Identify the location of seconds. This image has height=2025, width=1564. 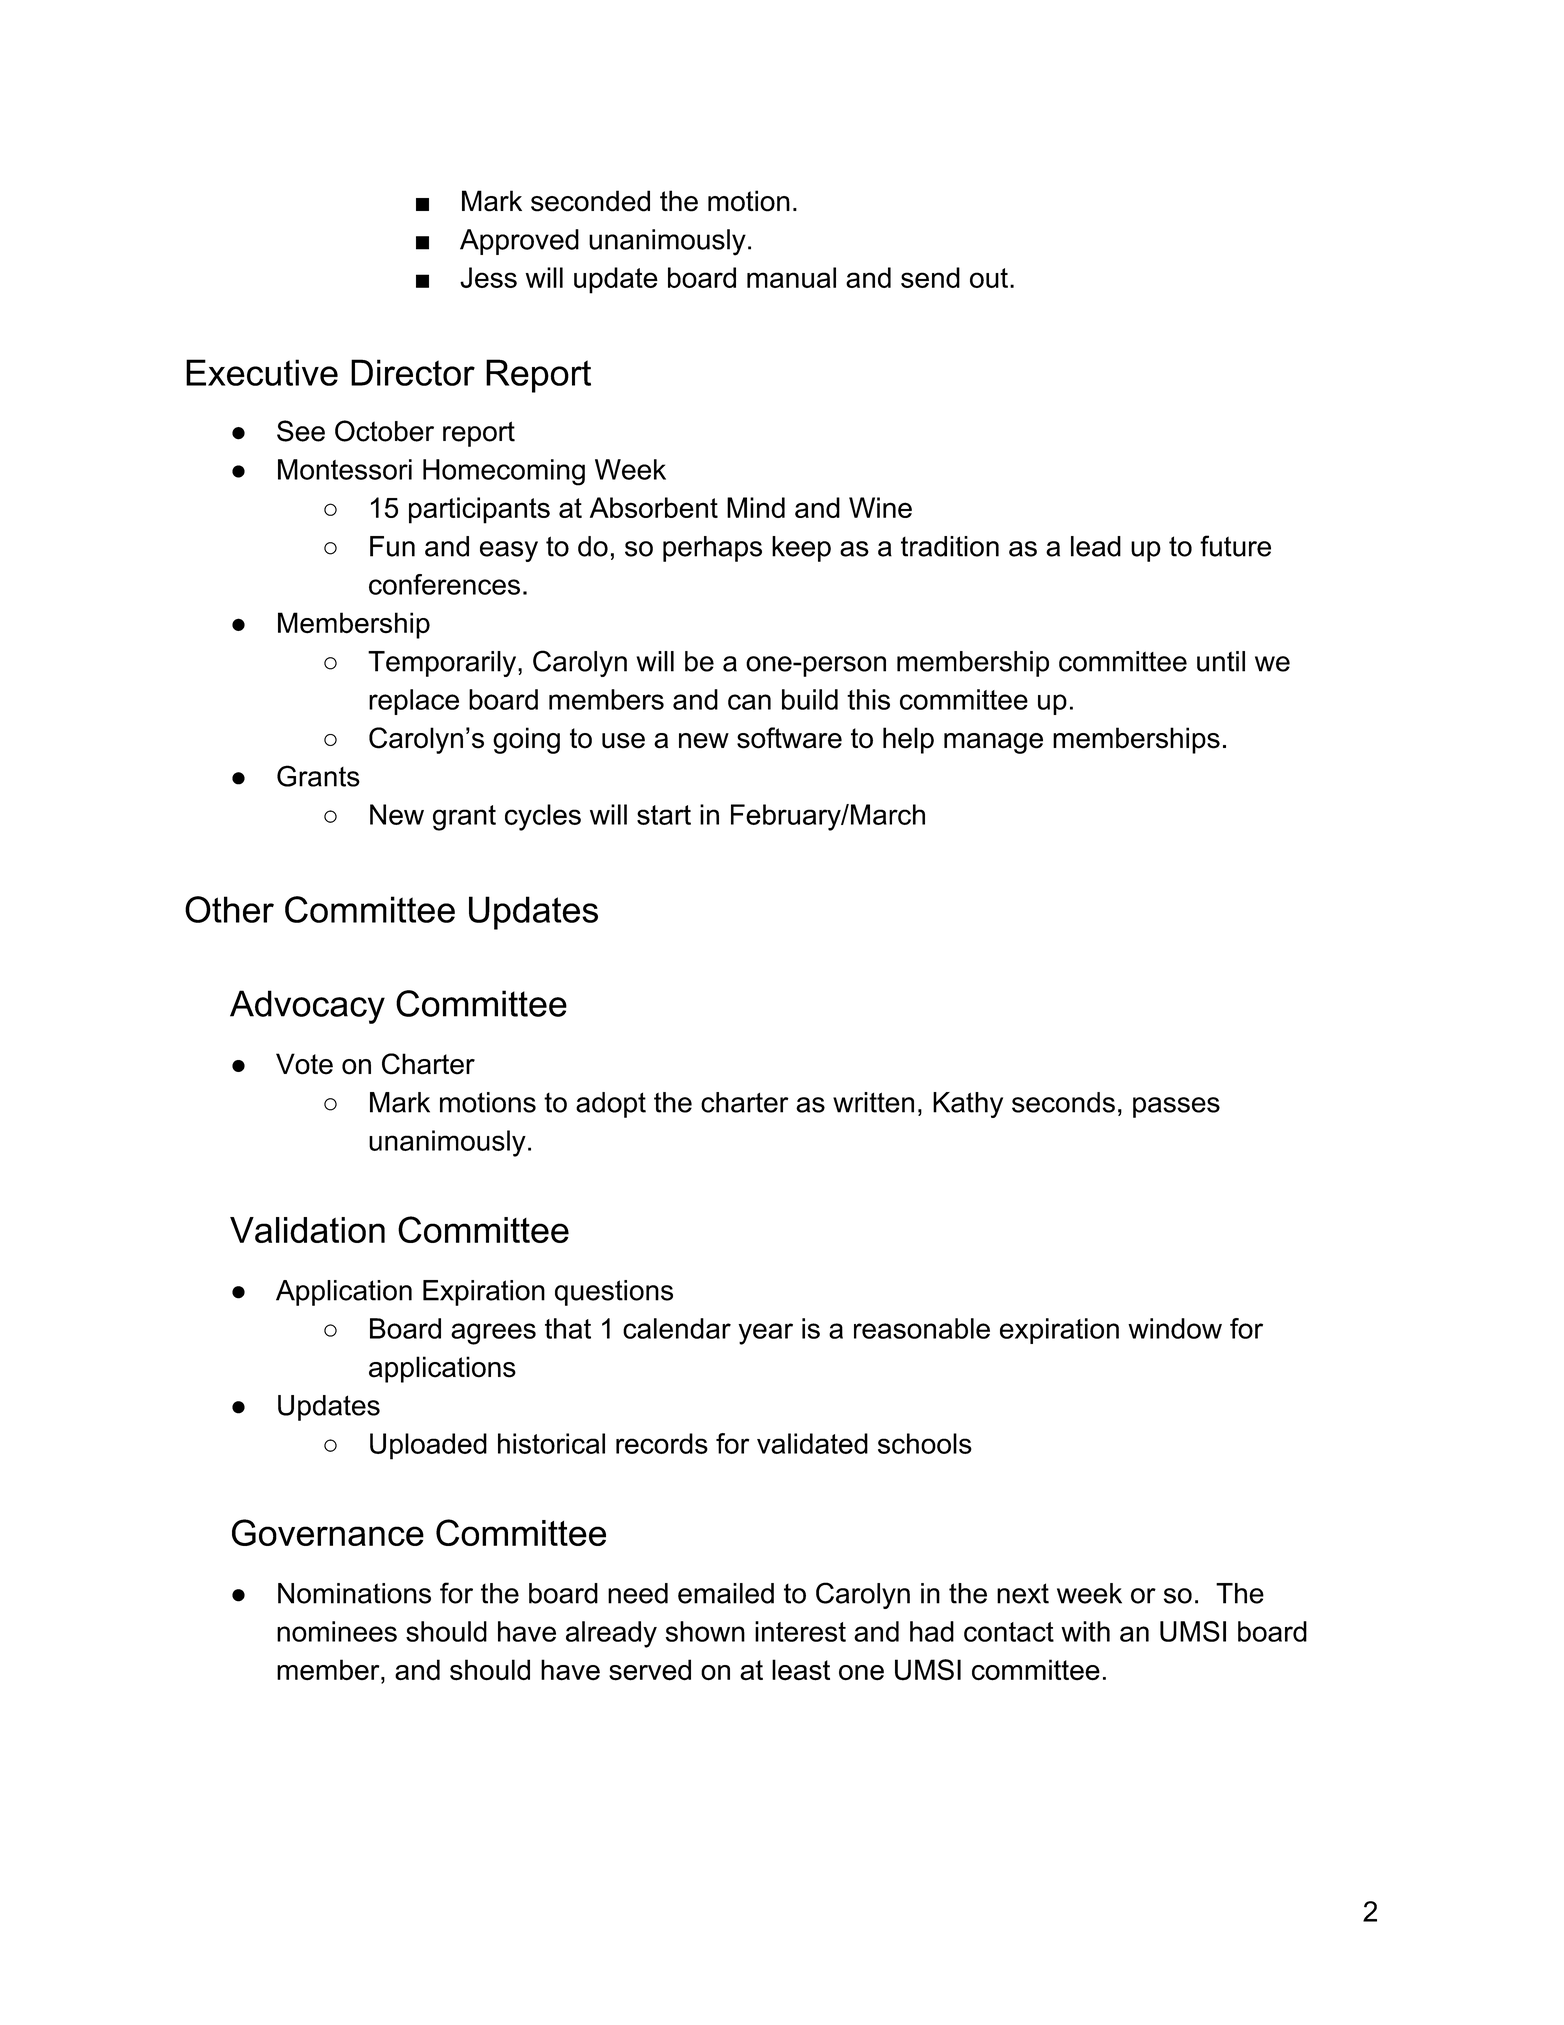
(1063, 1102).
